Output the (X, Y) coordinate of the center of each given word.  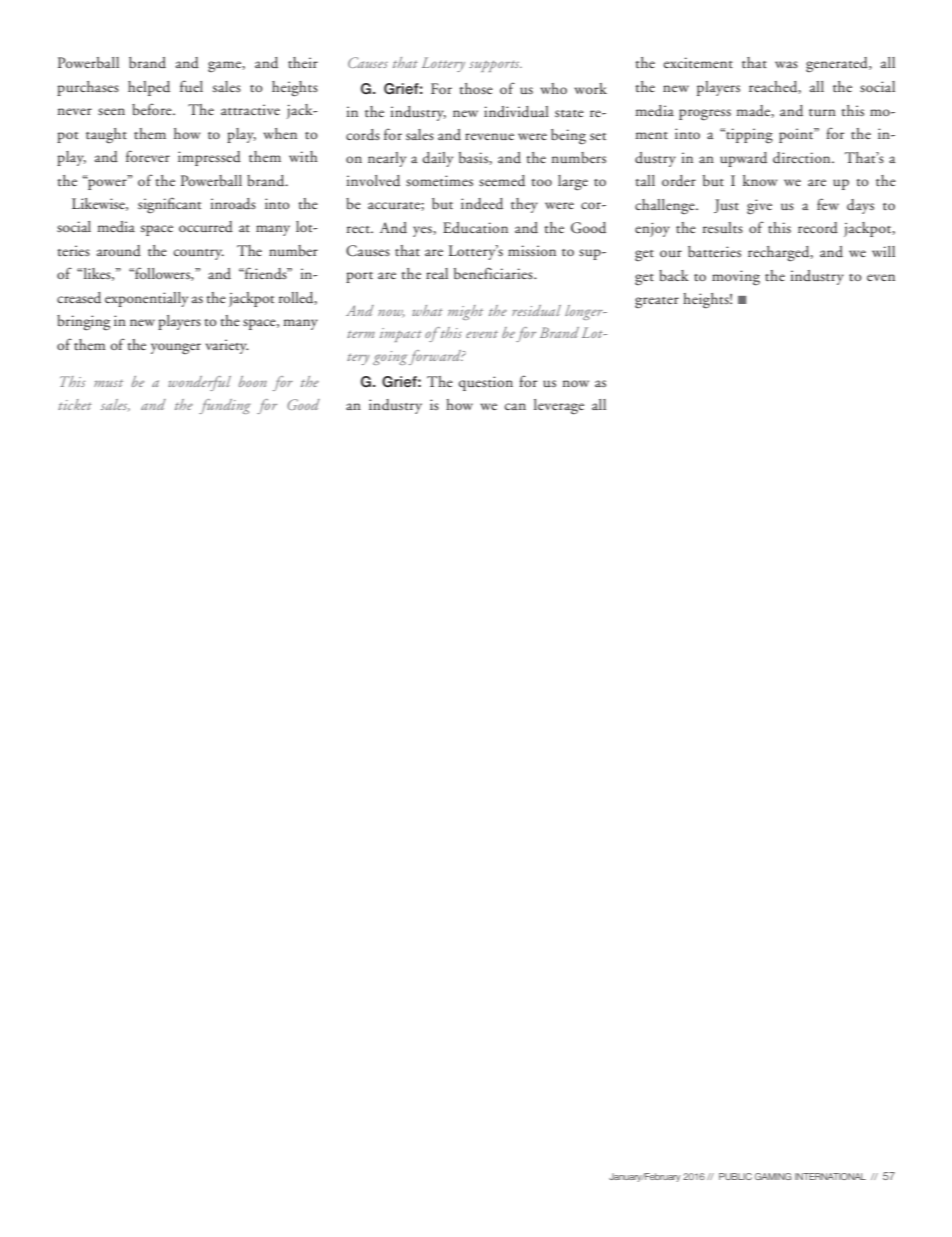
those (476, 88)
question (486, 383)
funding (225, 406)
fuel (191, 86)
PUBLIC (735, 1176)
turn (822, 112)
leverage (559, 407)
